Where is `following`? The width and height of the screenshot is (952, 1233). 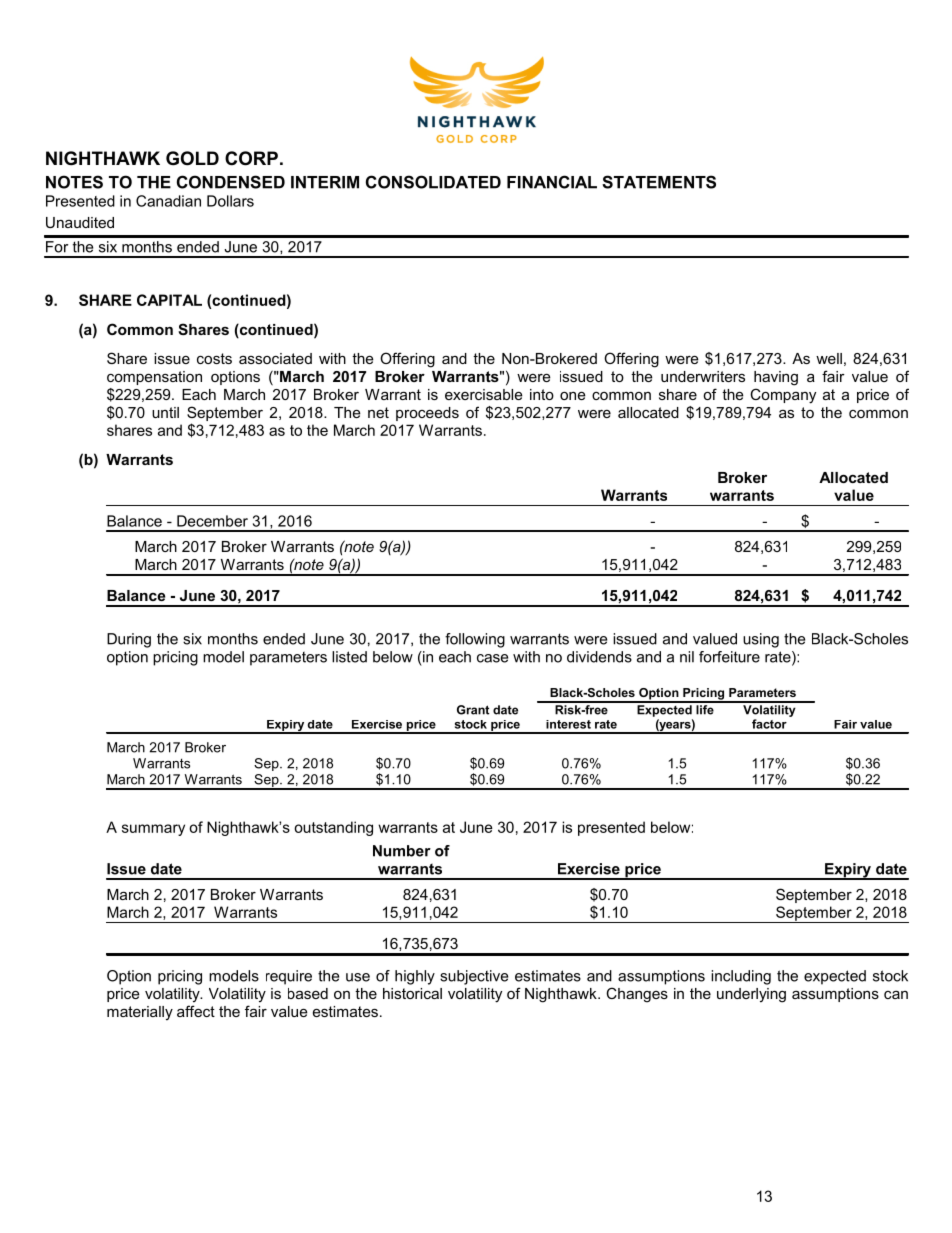 following is located at coordinates (475, 640).
